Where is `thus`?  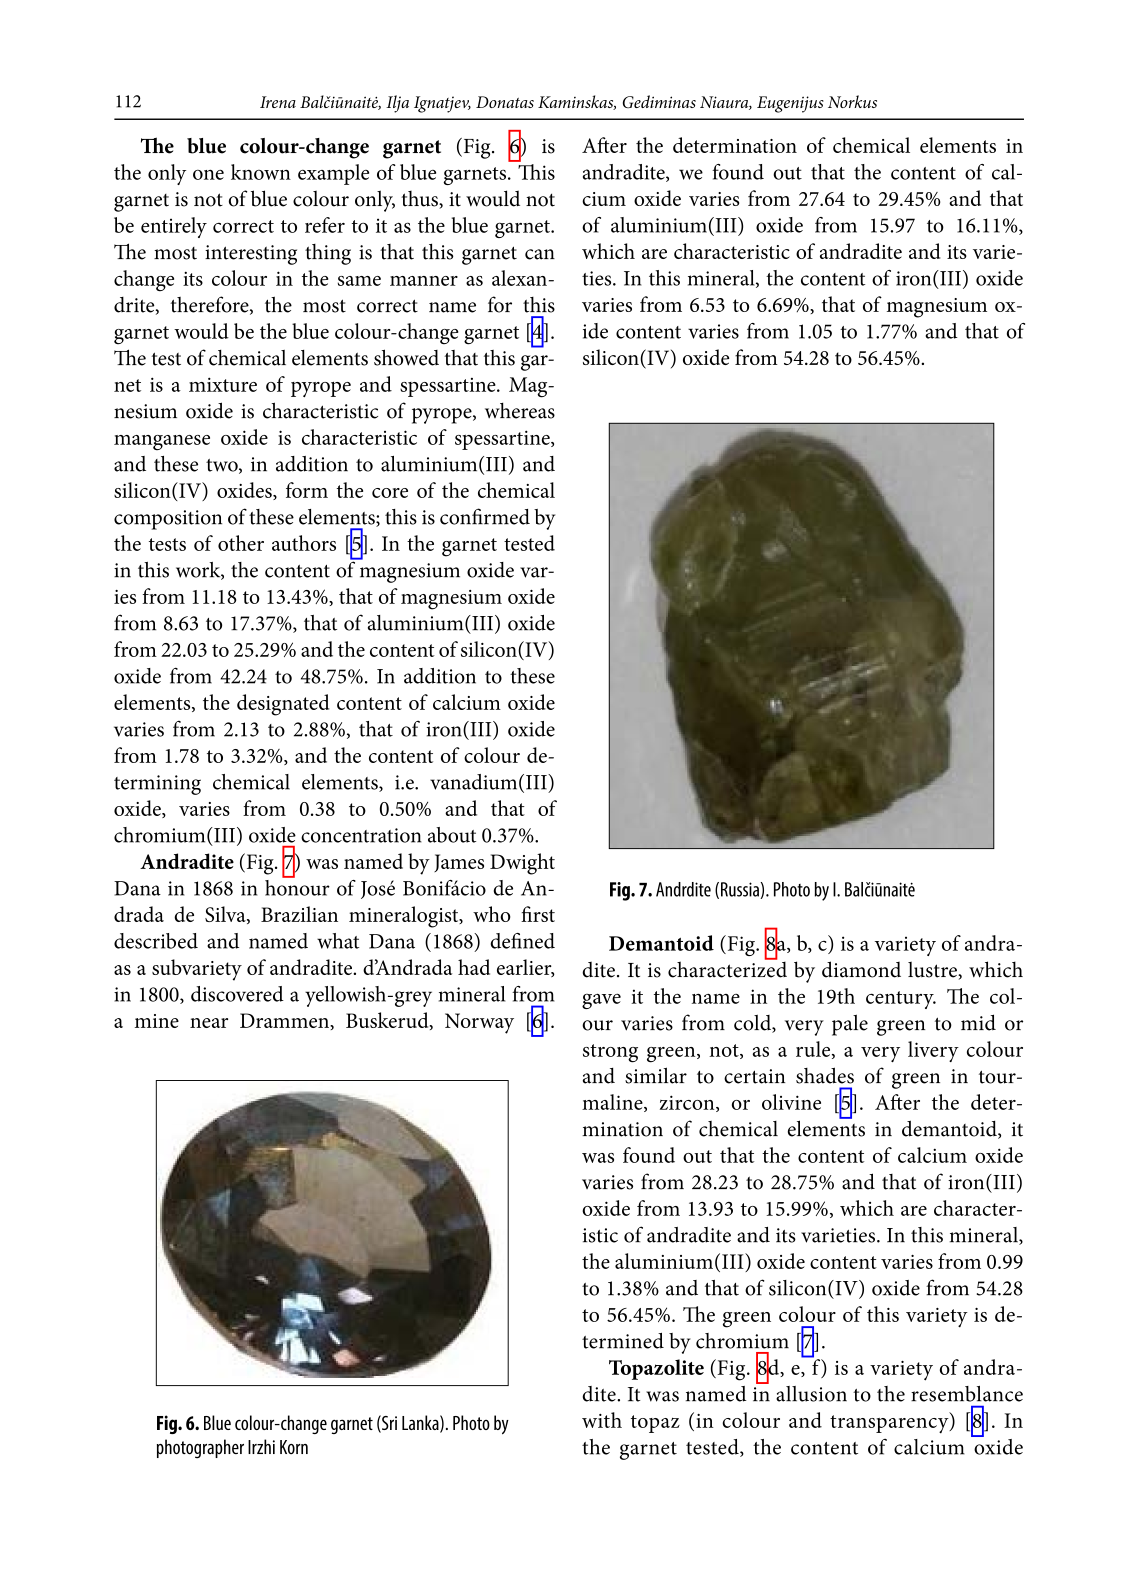
thus is located at coordinates (420, 200).
